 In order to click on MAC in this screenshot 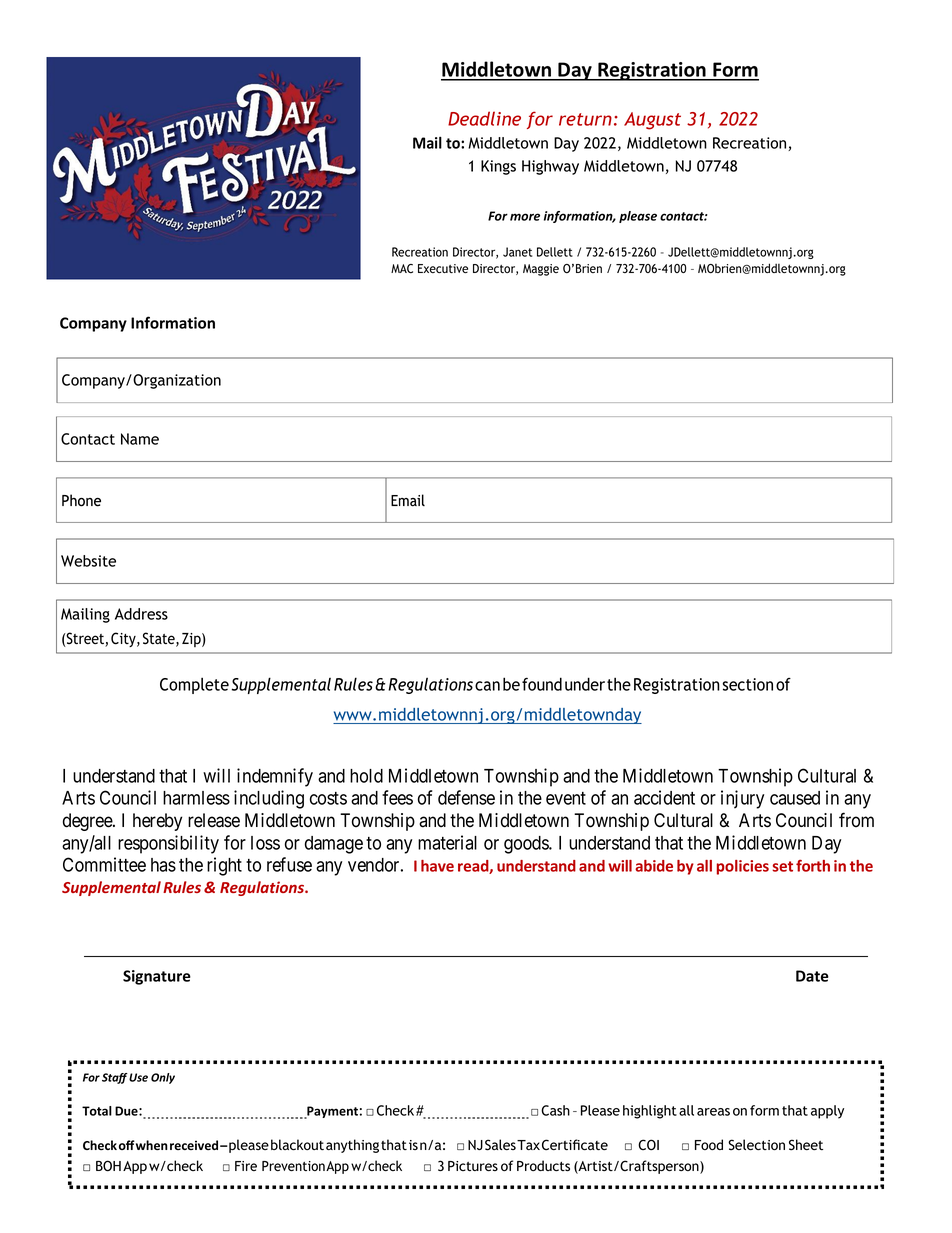, I will do `click(402, 268)`.
